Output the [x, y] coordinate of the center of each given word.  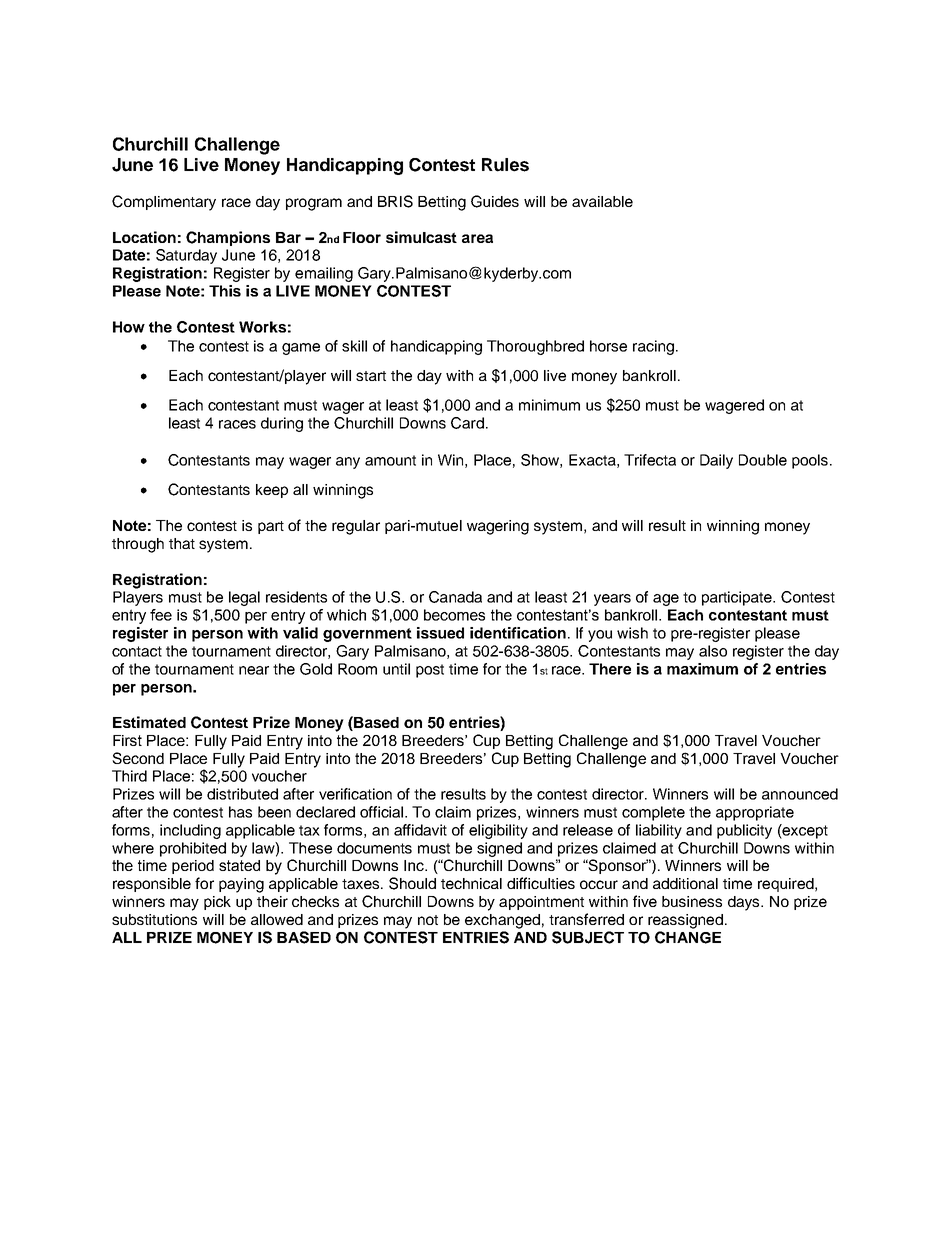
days [745, 903]
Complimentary [164, 203]
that [182, 543]
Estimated [149, 722]
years [612, 600]
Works [262, 327]
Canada [455, 597]
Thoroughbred [535, 347]
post [430, 671]
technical [471, 883]
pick [217, 903]
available [602, 201]
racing [653, 347]
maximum [702, 669]
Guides [495, 201]
